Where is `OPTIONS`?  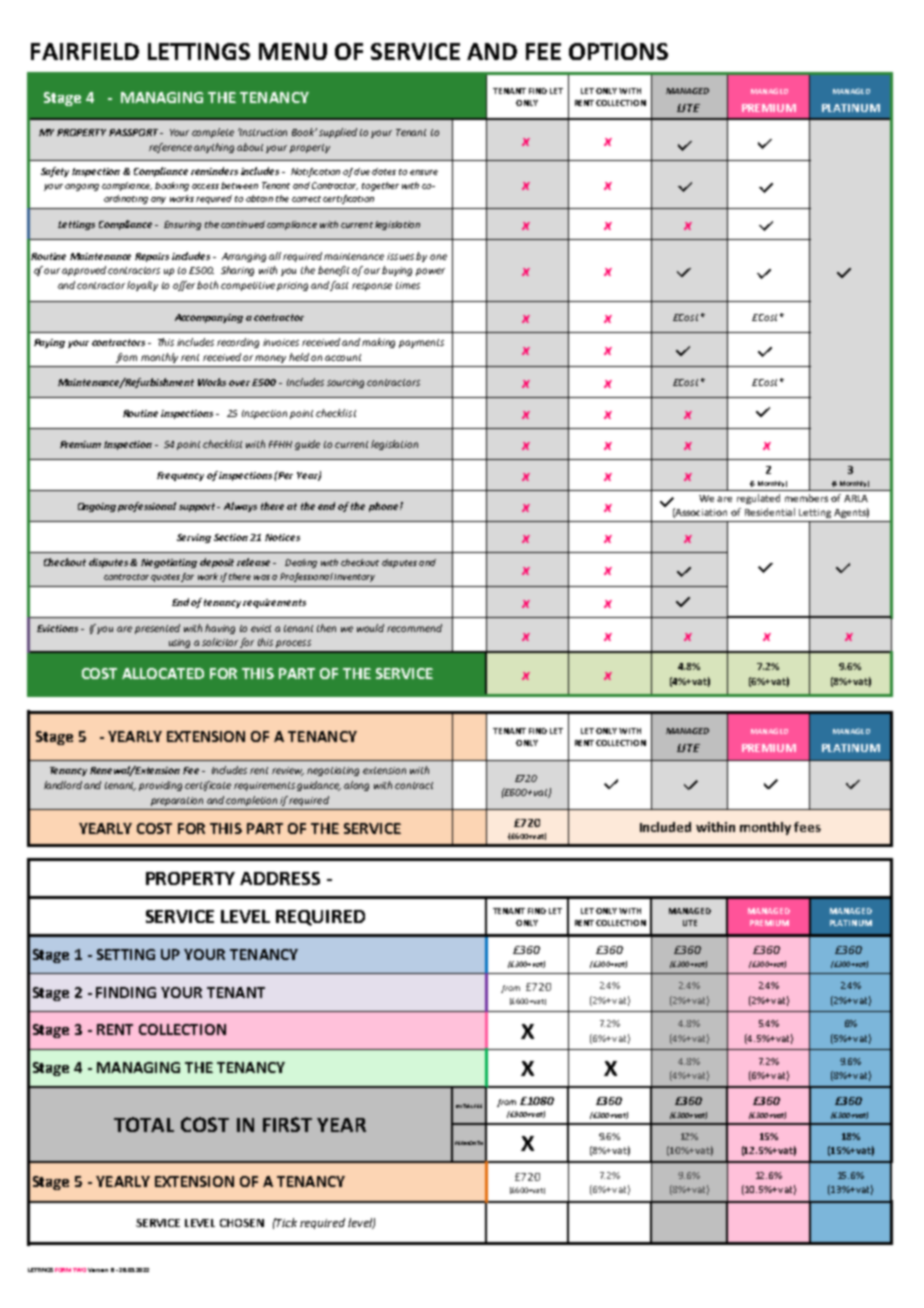
OPTIONS is located at coordinates (618, 51).
